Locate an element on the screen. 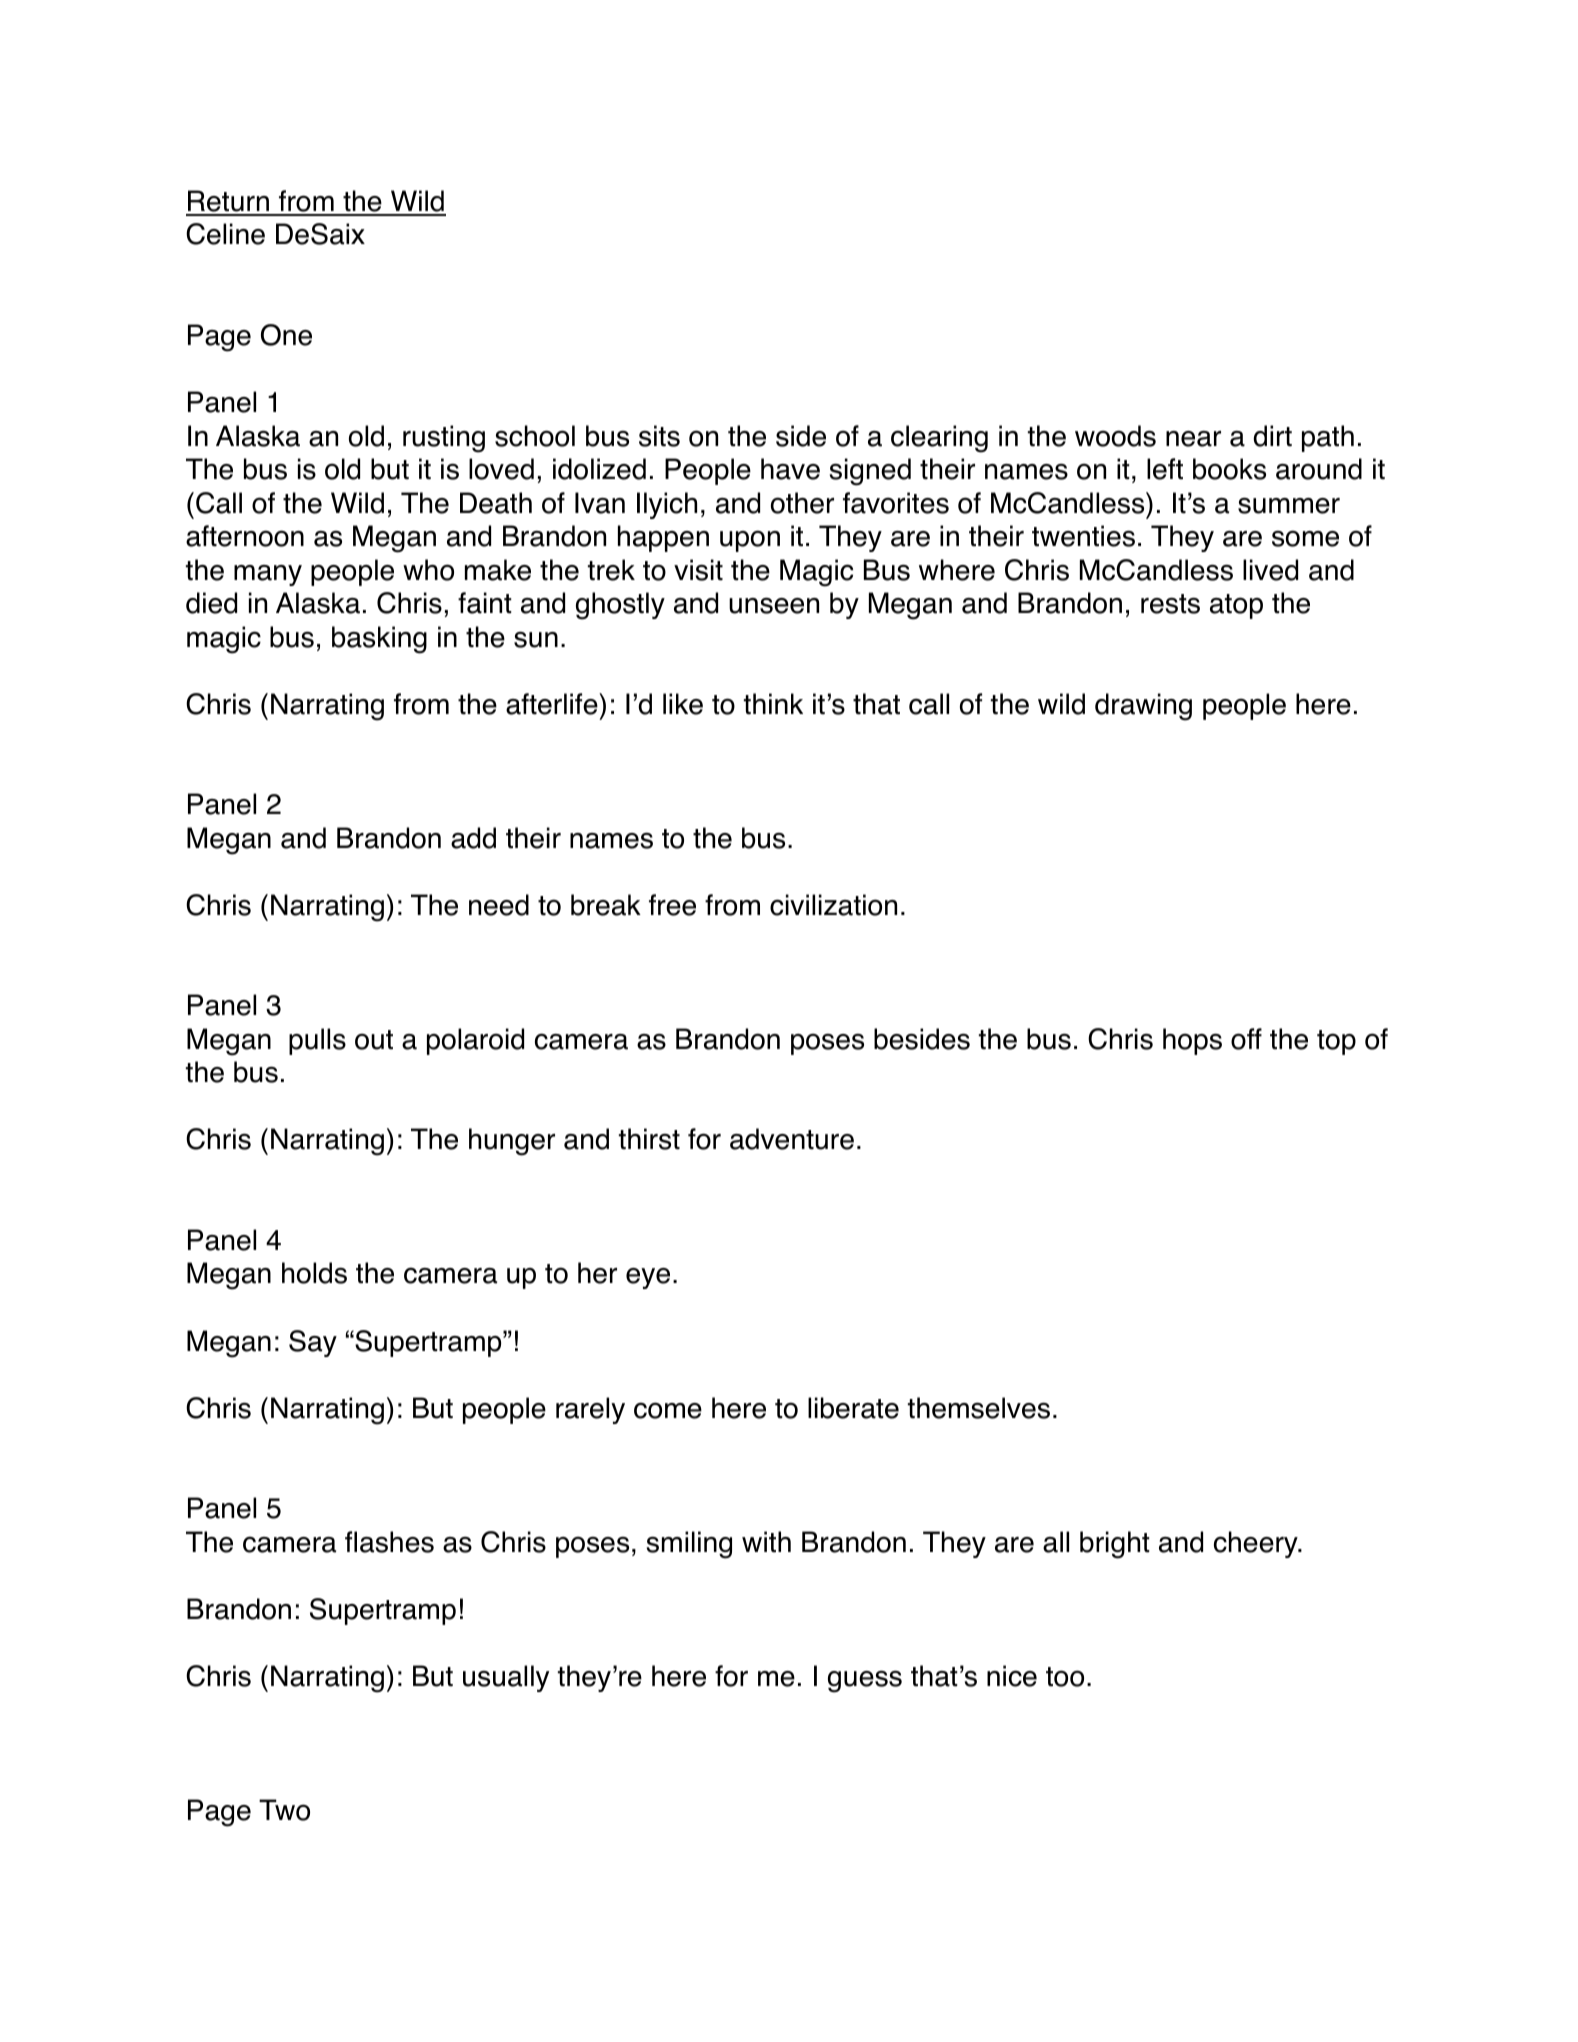 The image size is (1578, 2042). guess is located at coordinates (865, 1681).
